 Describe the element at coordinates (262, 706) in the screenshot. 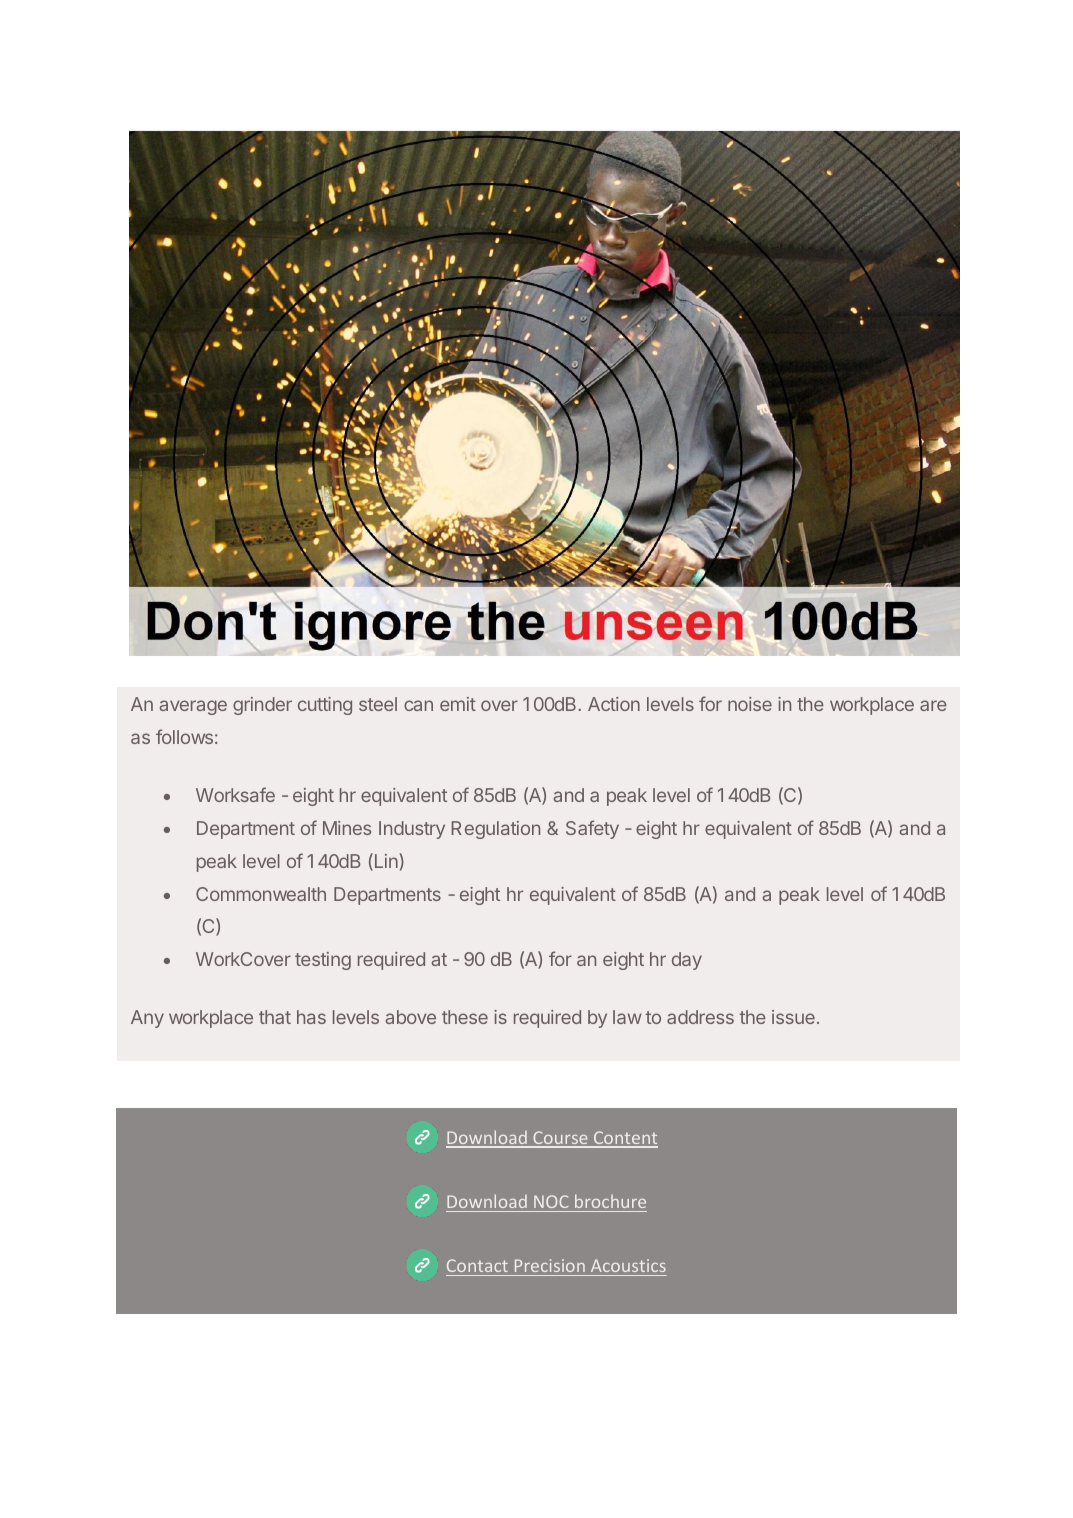

I see `grinder` at that location.
